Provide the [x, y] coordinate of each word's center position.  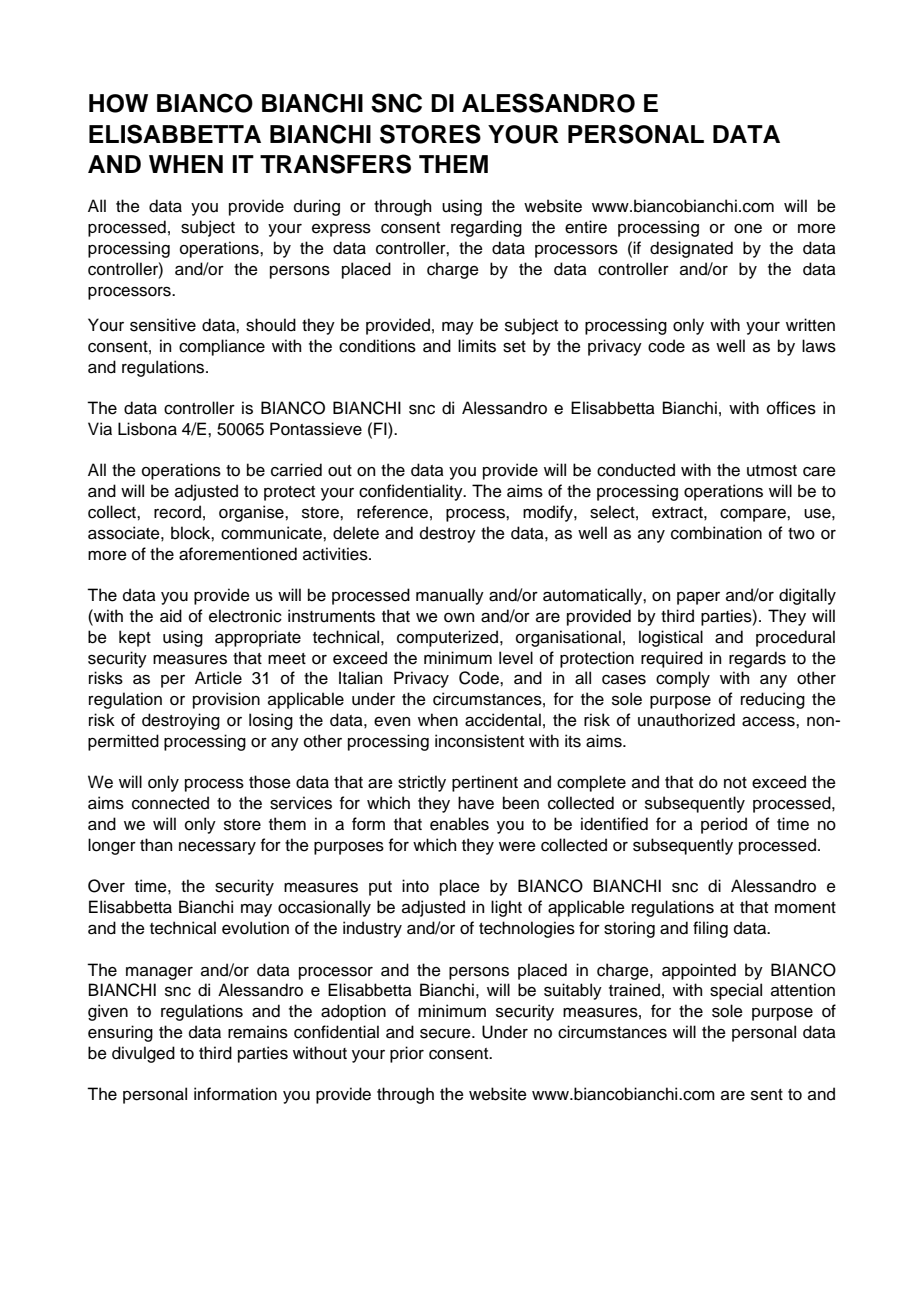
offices [791, 408]
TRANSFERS [335, 164]
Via [100, 429]
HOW [118, 103]
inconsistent [479, 741]
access [769, 721]
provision [226, 700]
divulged [143, 1054]
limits [477, 346]
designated [691, 249]
